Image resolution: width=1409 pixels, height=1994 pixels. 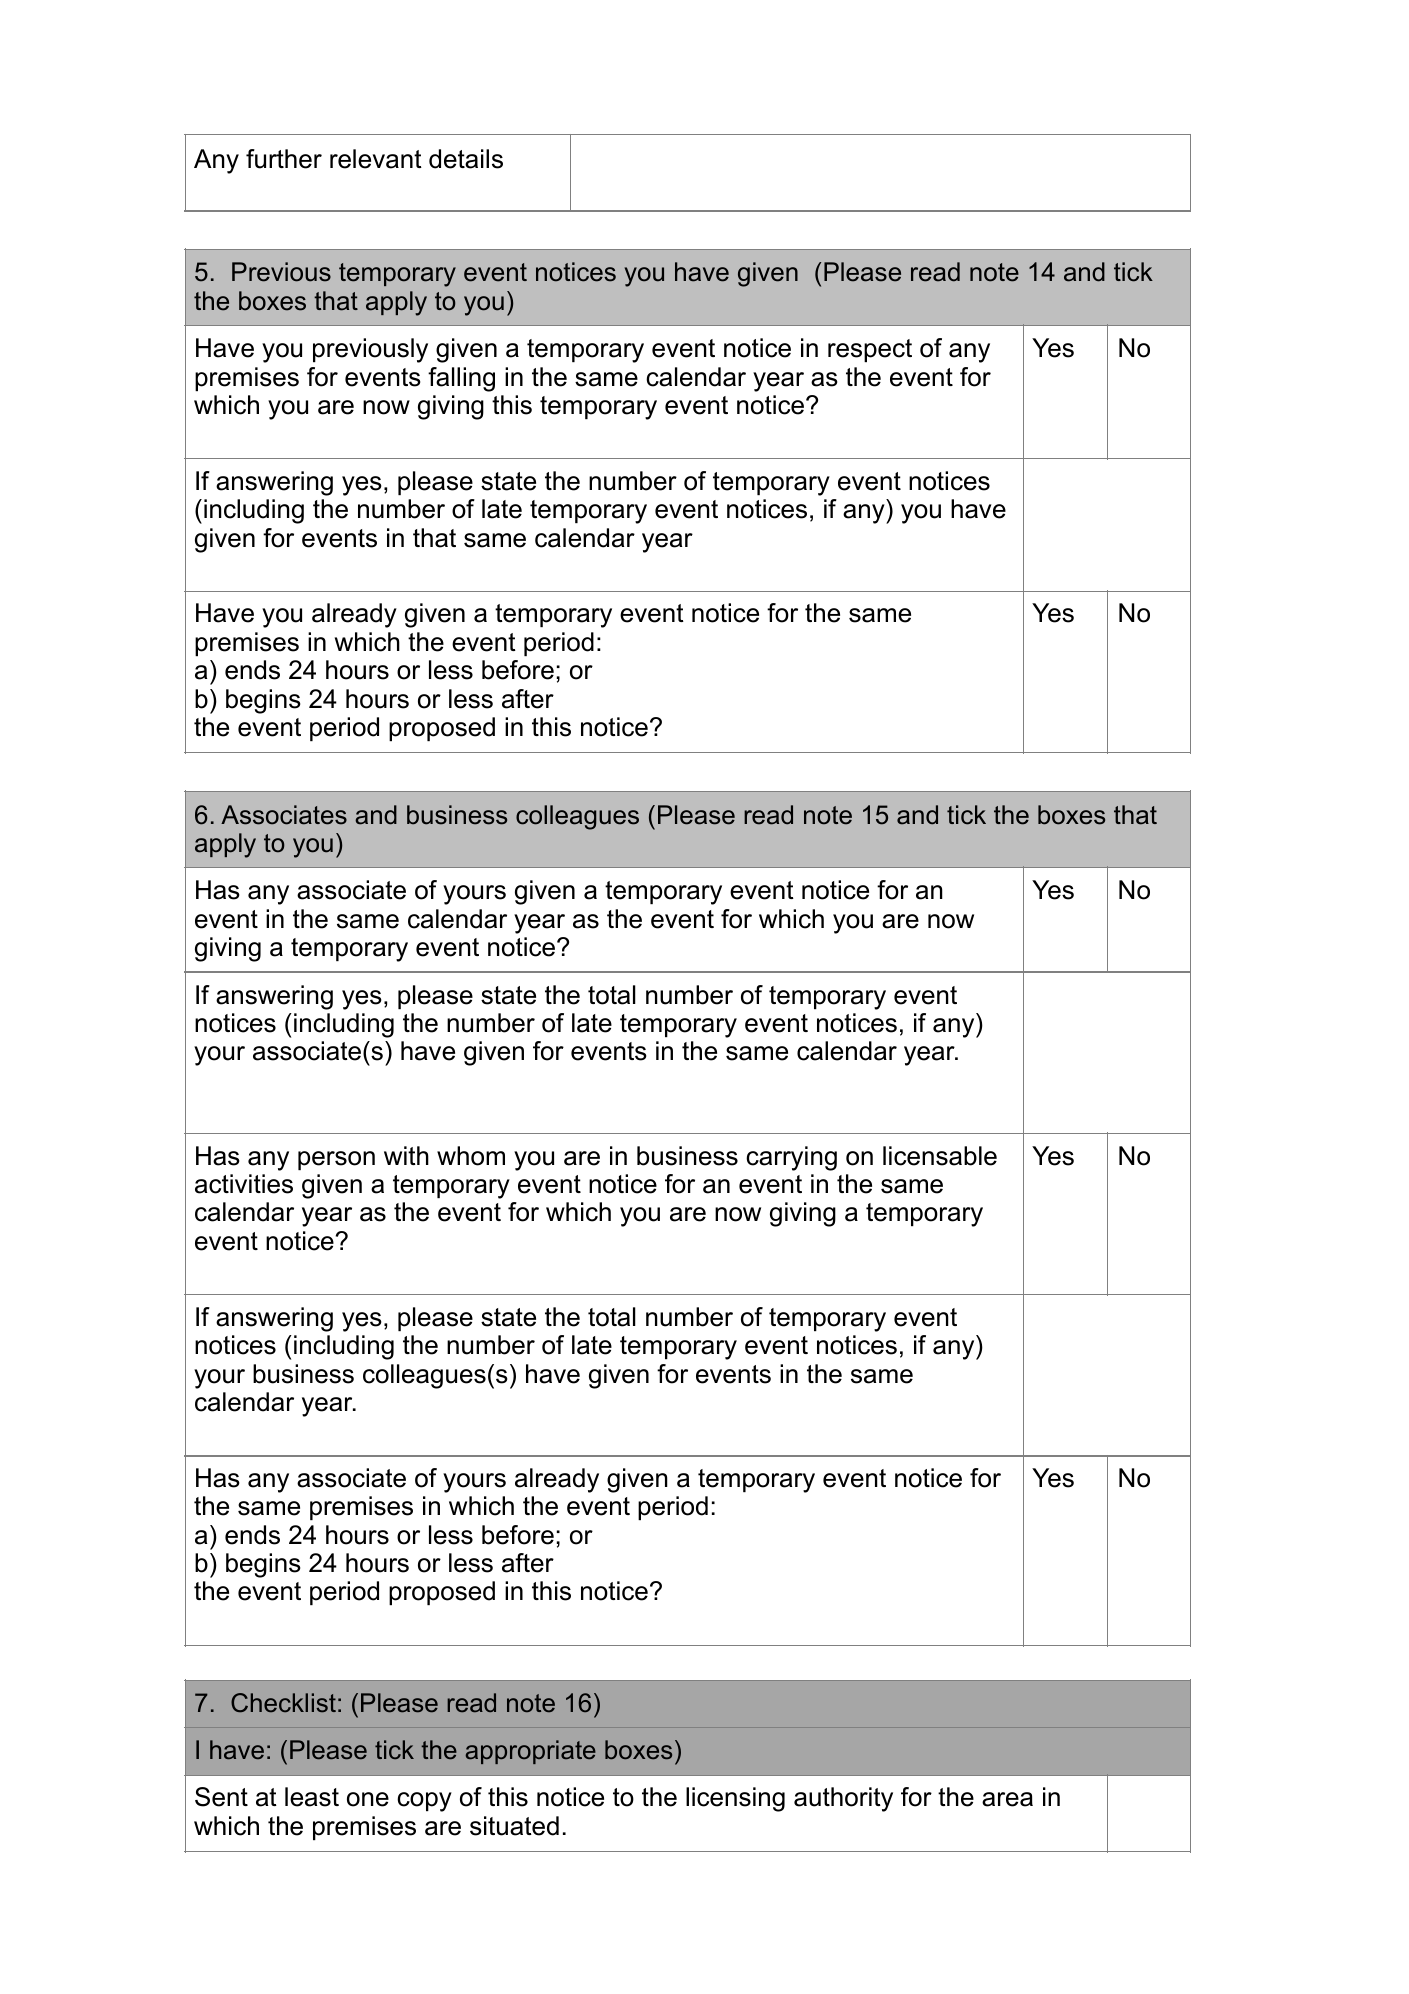 What do you see at coordinates (791, 1158) in the document?
I see `carrying` at bounding box center [791, 1158].
